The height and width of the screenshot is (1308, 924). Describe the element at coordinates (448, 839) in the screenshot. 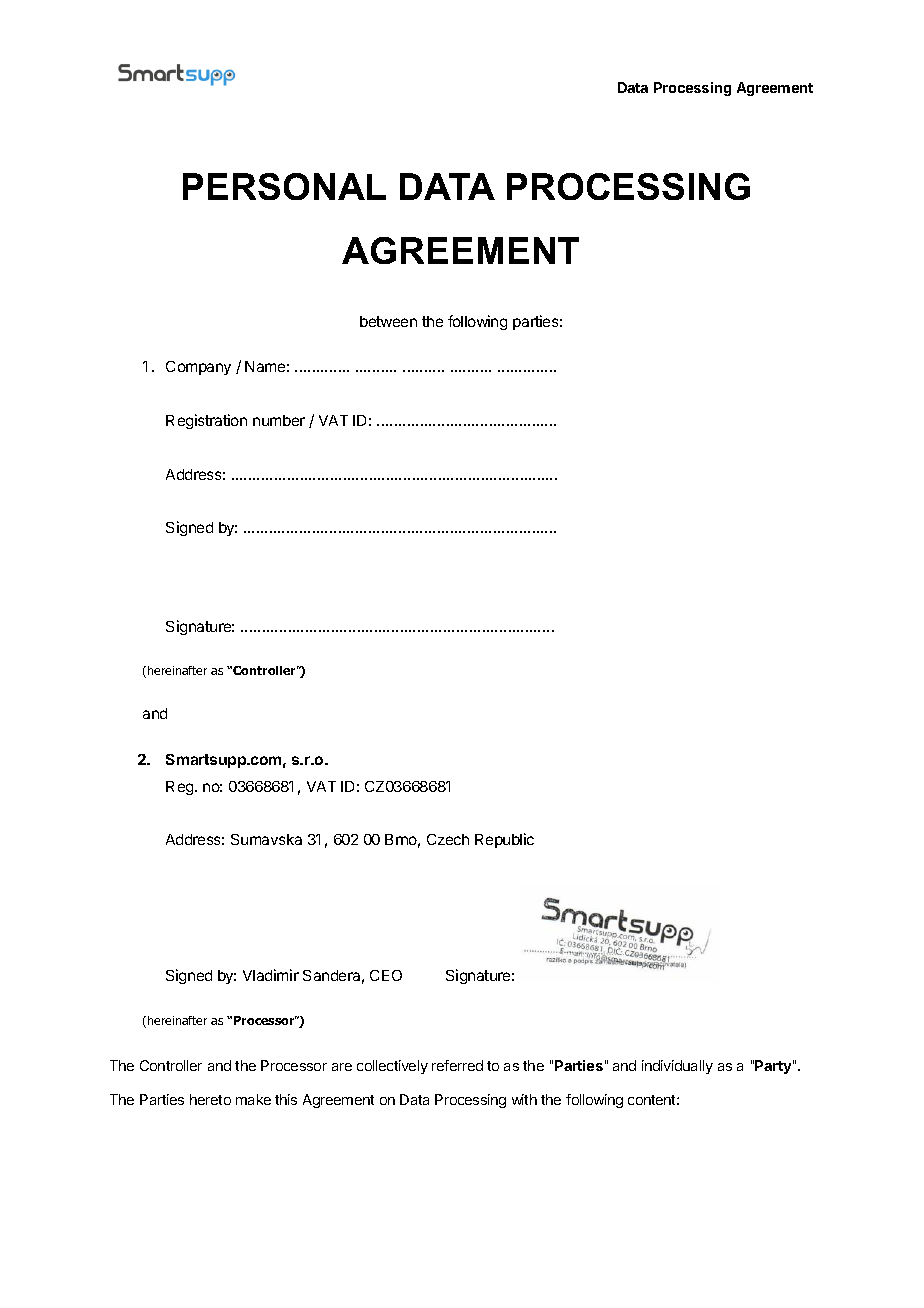

I see `Czech` at that location.
